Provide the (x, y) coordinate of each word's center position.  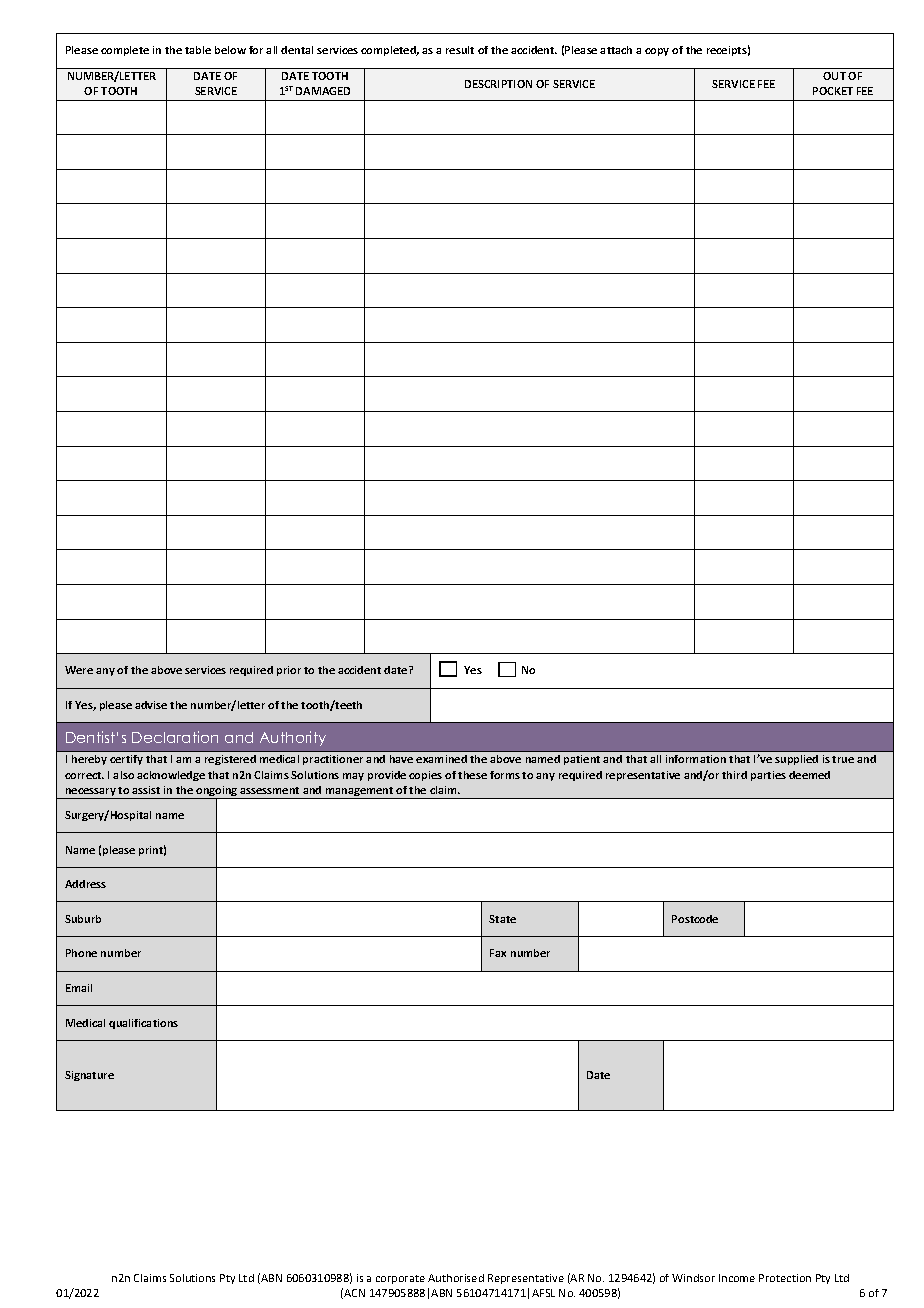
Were (79, 670)
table (198, 50)
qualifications (143, 1024)
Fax (498, 953)
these (472, 775)
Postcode (695, 919)
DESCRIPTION (498, 84)
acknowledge (171, 776)
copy (657, 52)
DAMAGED (323, 91)
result (460, 50)
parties (768, 776)
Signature (89, 1076)
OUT (834, 76)
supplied (796, 760)
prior (289, 671)
